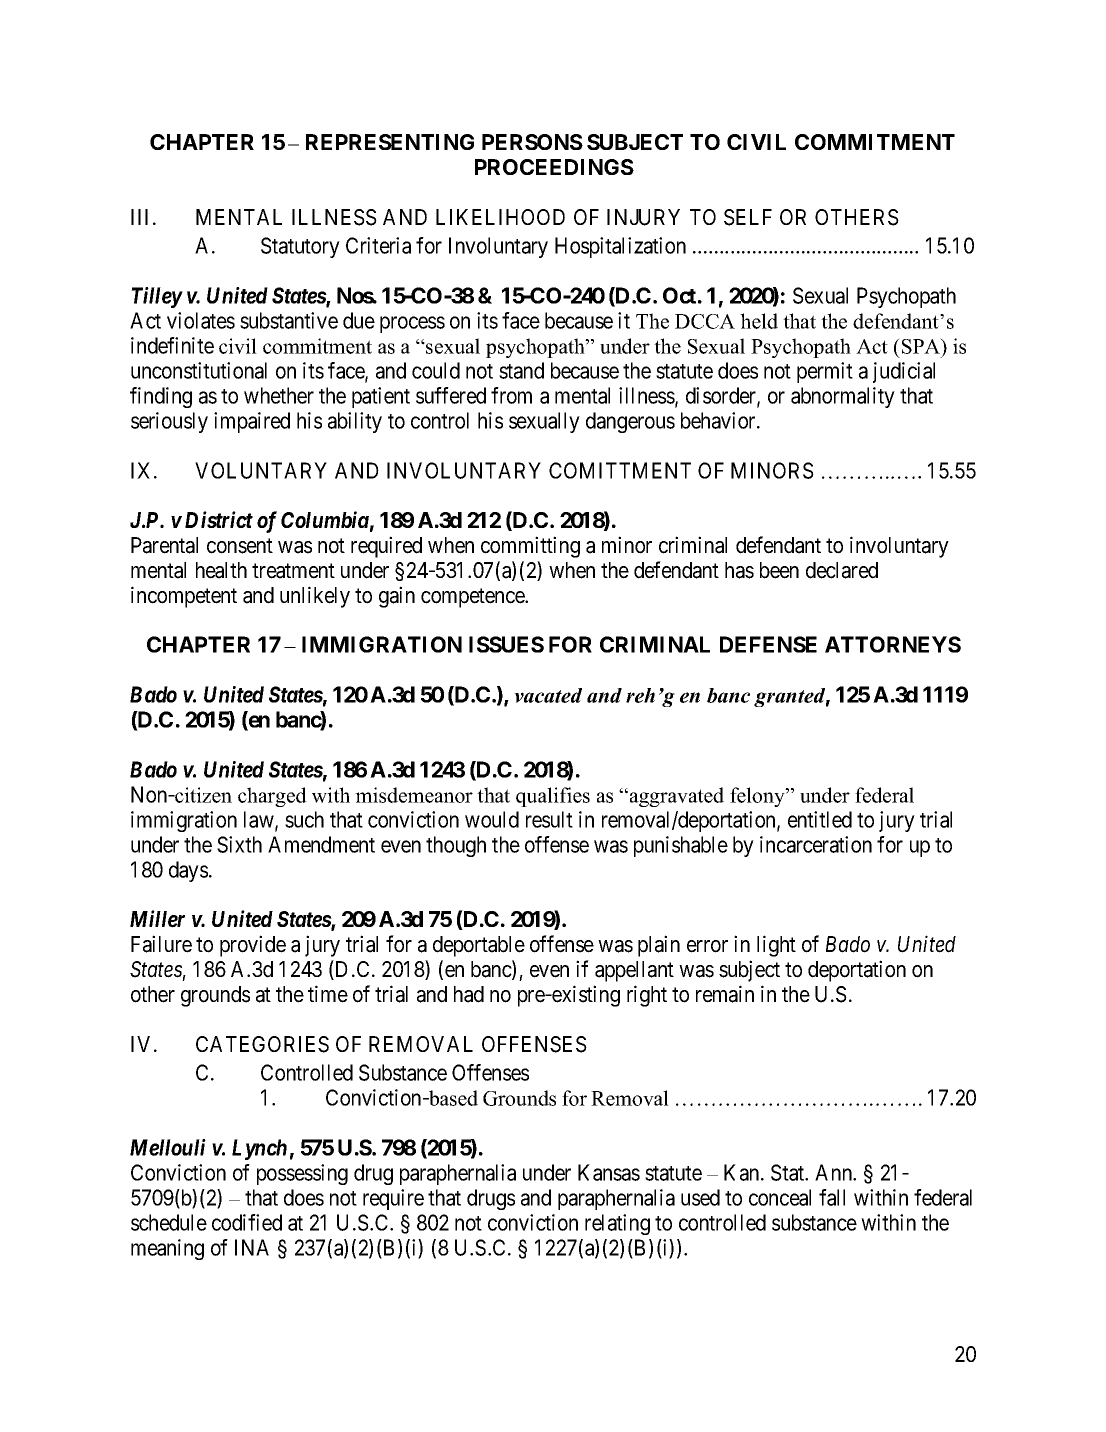  What do you see at coordinates (272, 797) in the screenshot?
I see `charged` at bounding box center [272, 797].
